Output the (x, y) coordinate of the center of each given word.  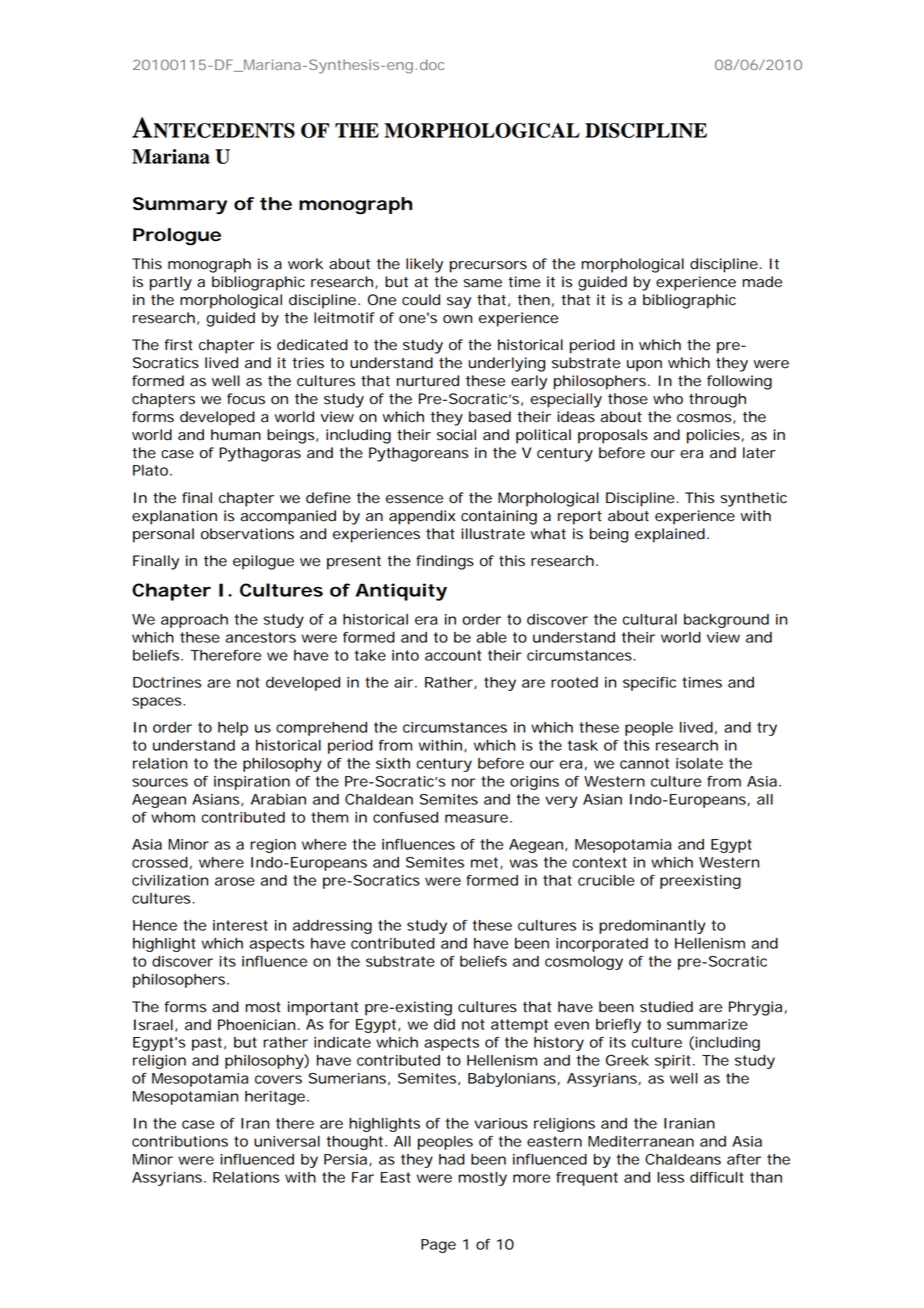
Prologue (177, 237)
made (762, 282)
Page (438, 1246)
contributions (180, 1141)
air (405, 682)
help (233, 729)
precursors (488, 267)
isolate (699, 763)
